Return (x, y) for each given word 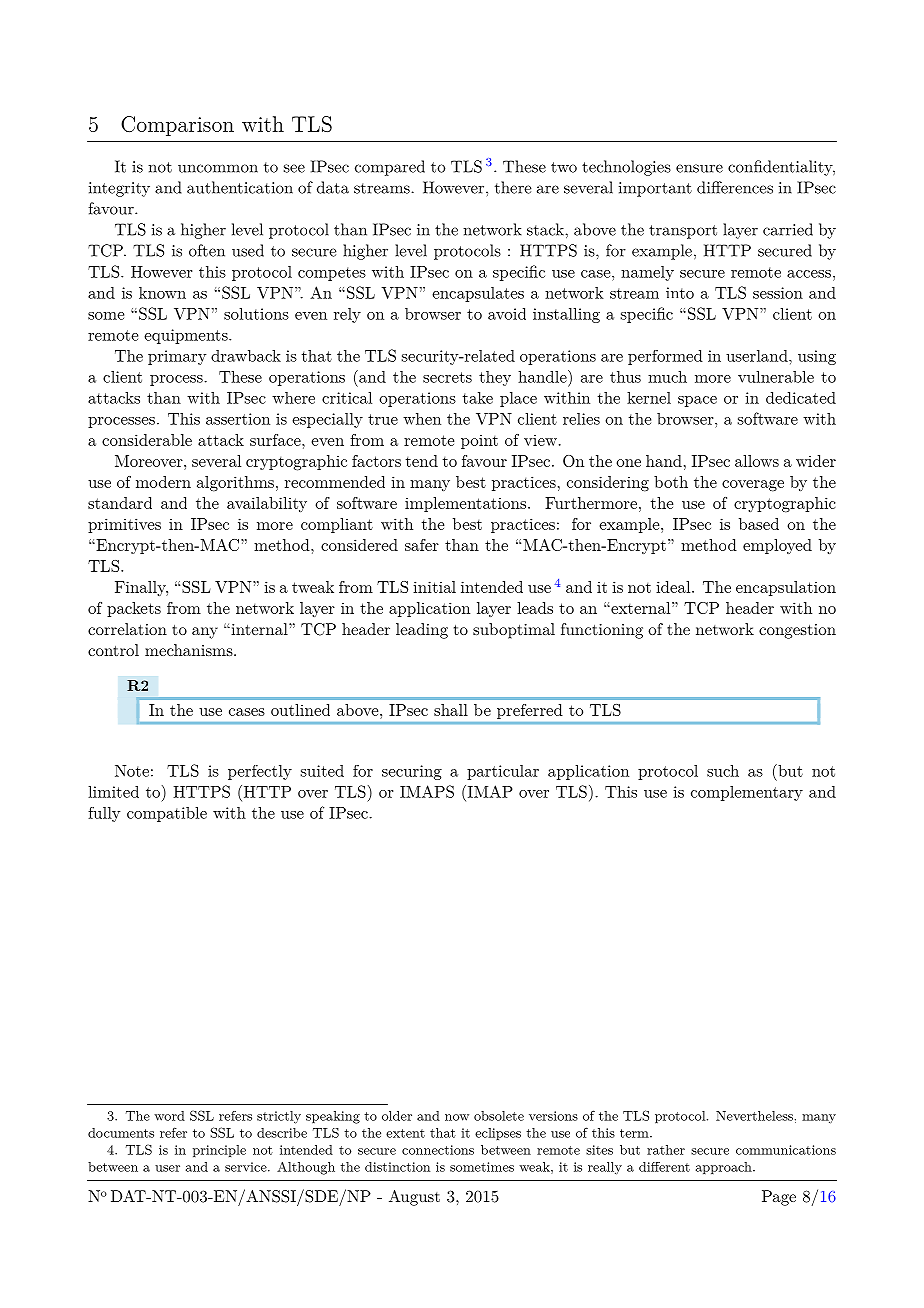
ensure (699, 168)
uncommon (218, 168)
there (513, 187)
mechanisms (190, 650)
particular (503, 772)
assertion (238, 419)
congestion (797, 631)
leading (422, 631)
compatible (167, 814)
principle (219, 1151)
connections (438, 1150)
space (697, 401)
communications (786, 1150)
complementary (747, 793)
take (478, 398)
